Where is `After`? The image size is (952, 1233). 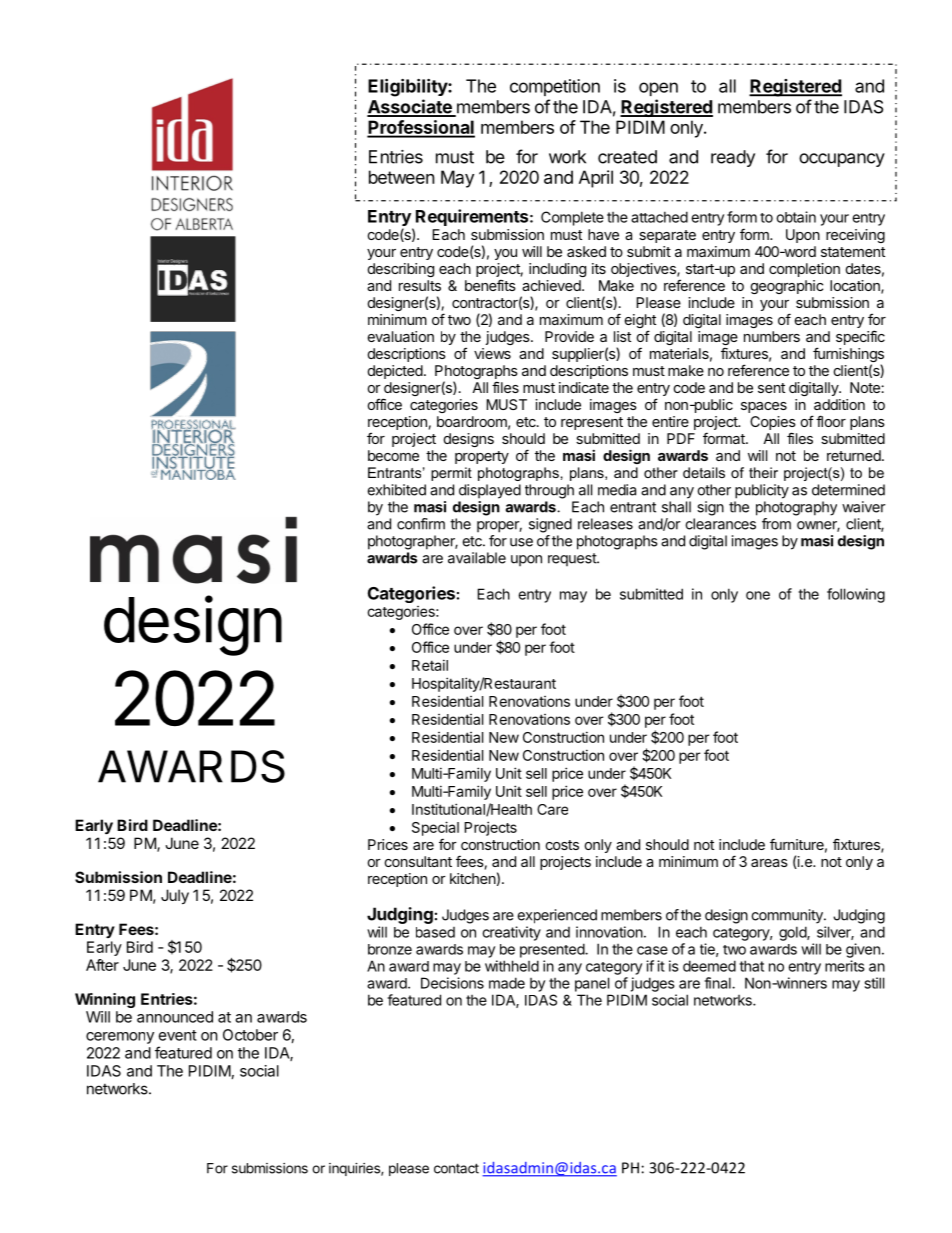 After is located at coordinates (102, 965).
